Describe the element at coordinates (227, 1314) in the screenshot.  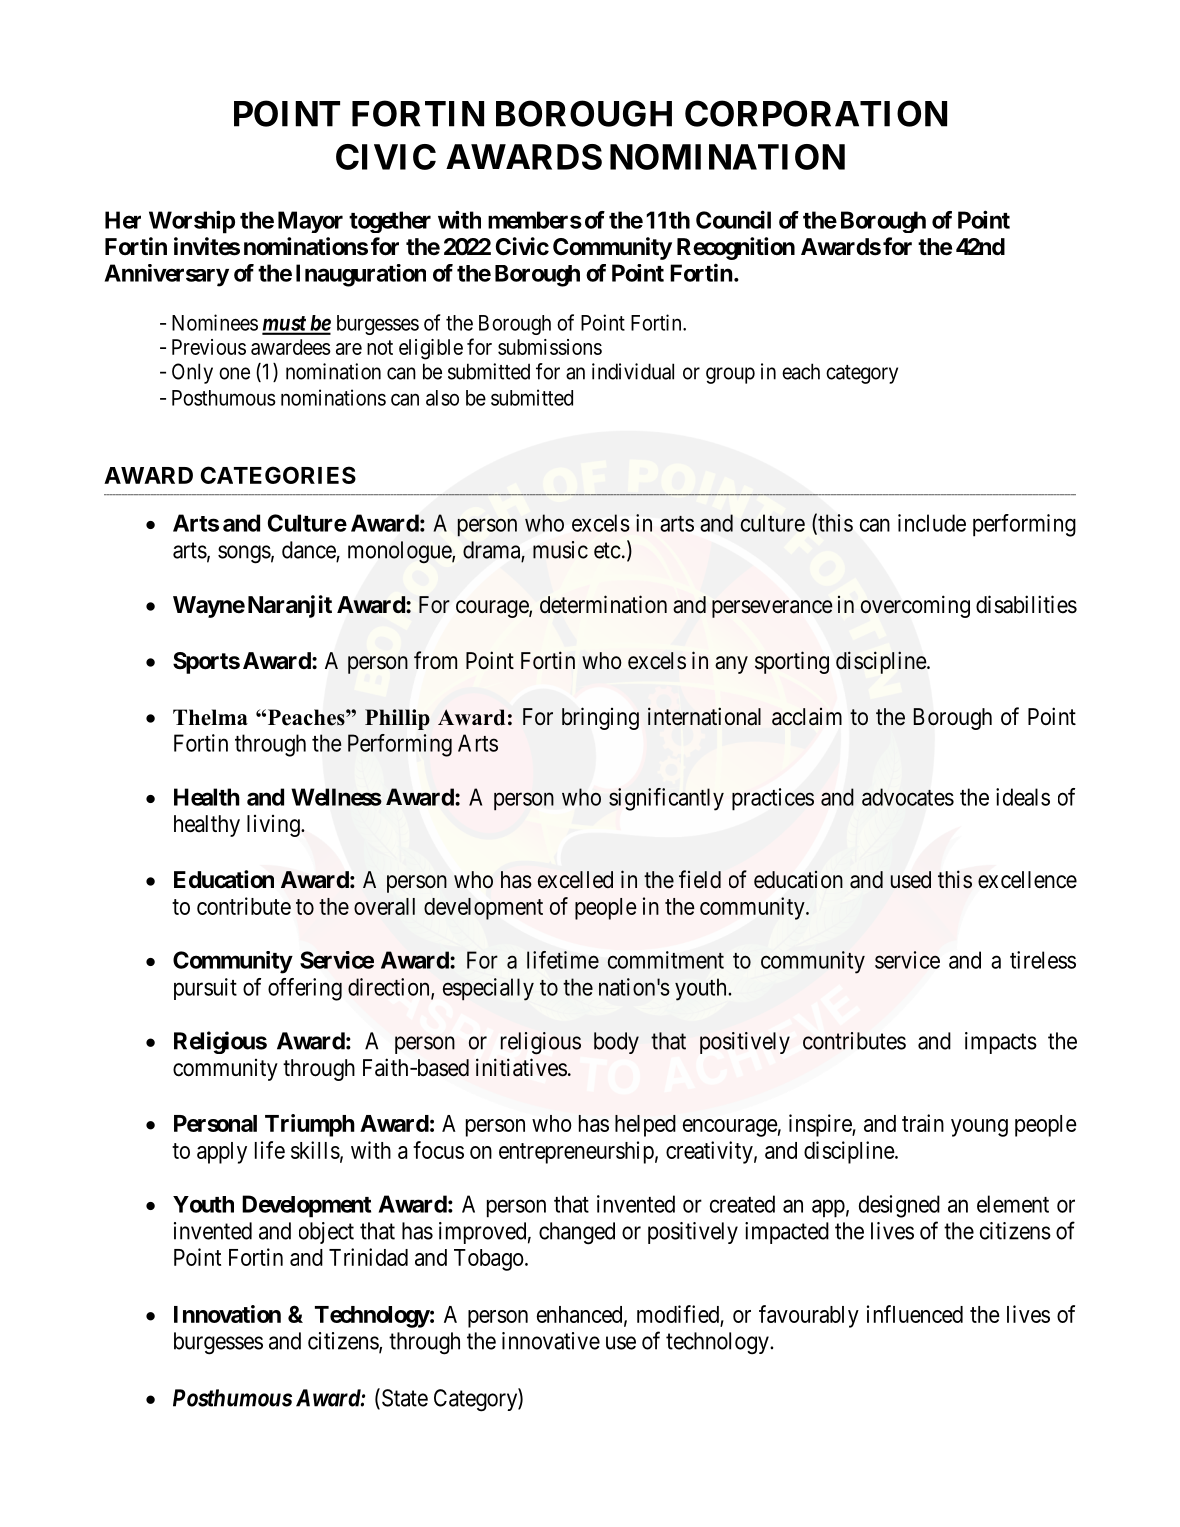
I see `Innovation` at that location.
